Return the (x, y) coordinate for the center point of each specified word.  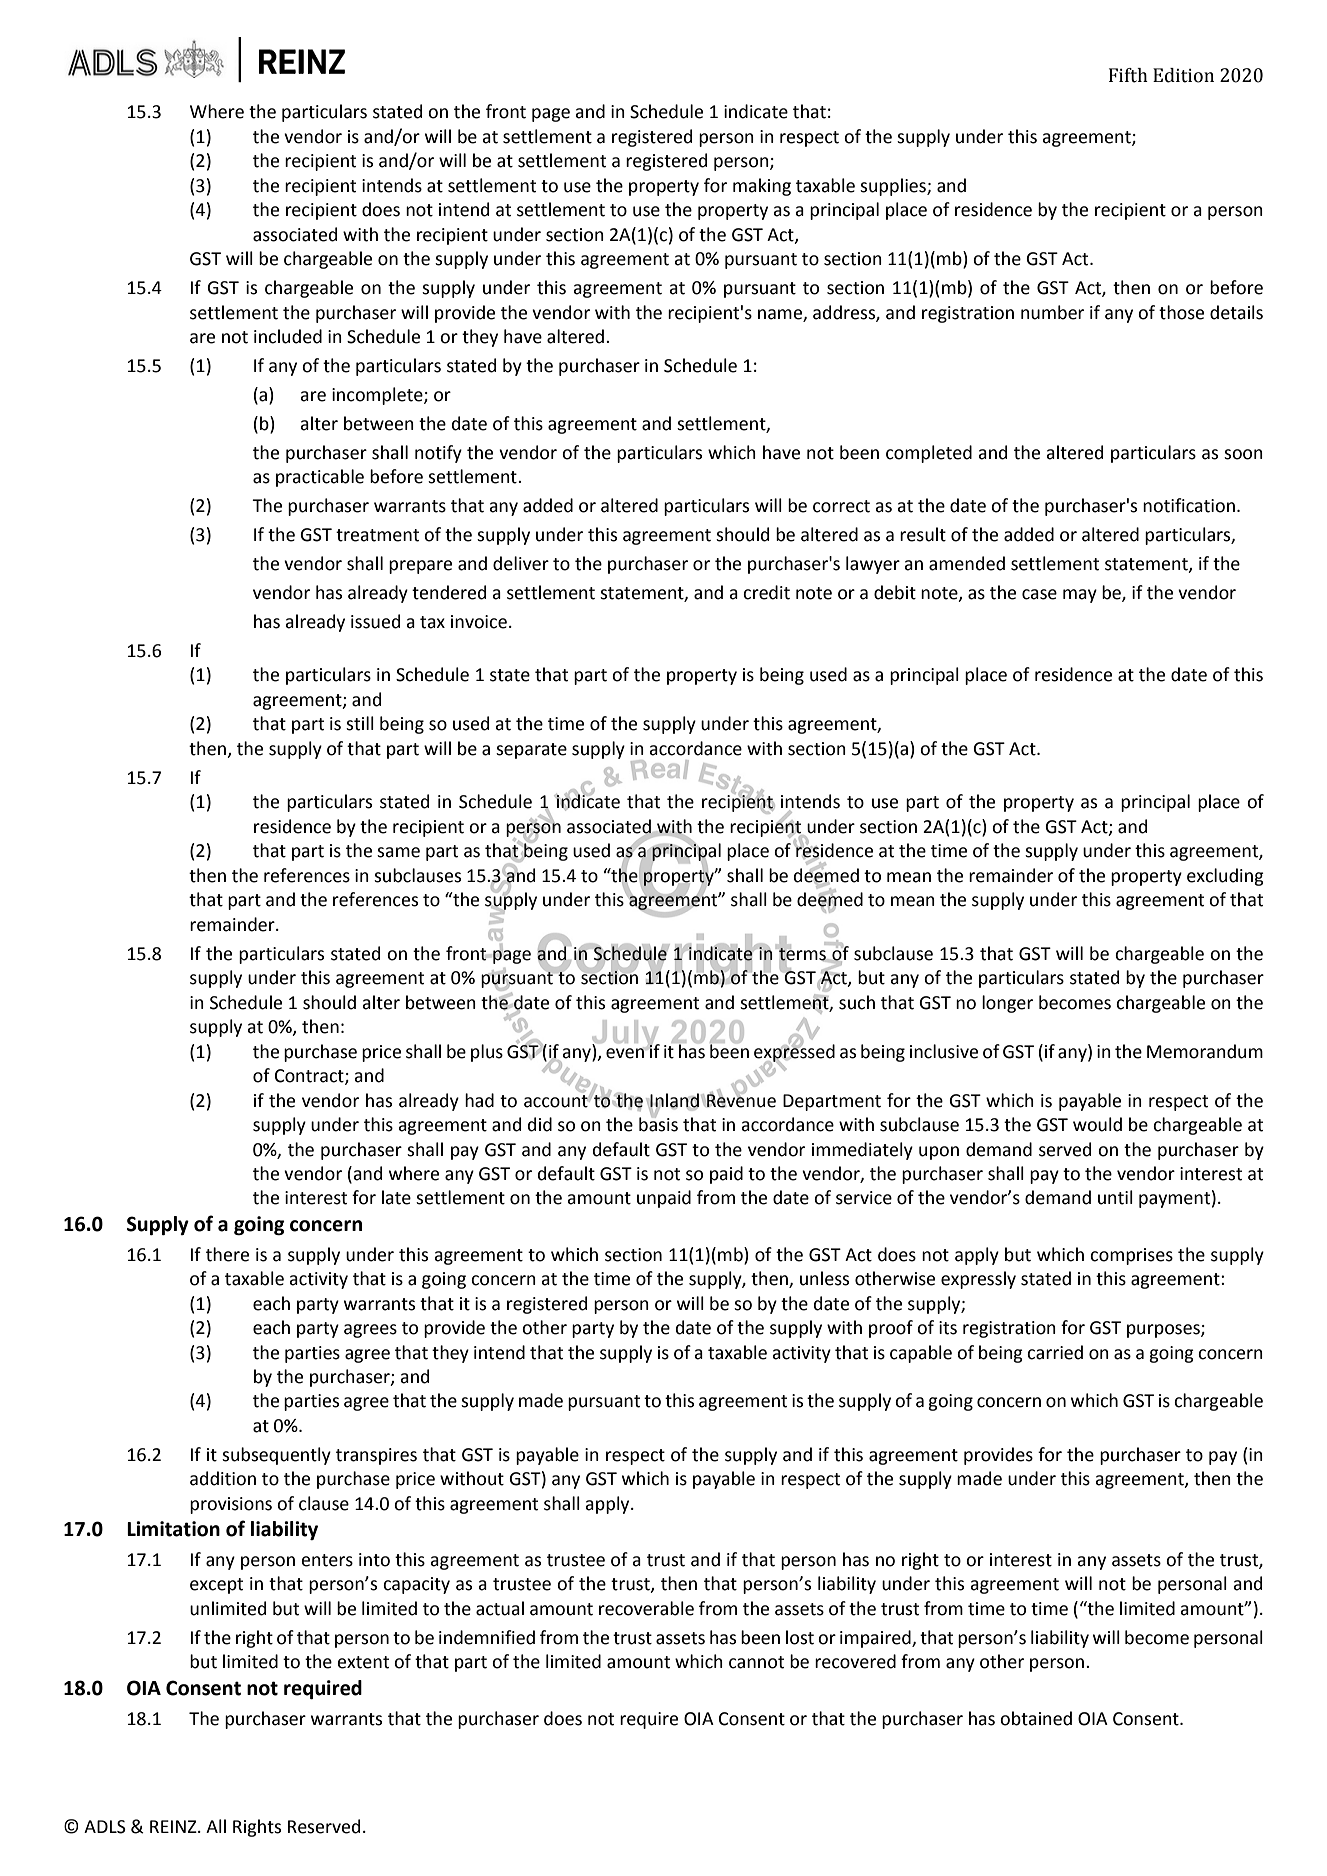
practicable (320, 478)
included (288, 336)
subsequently (276, 1456)
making (762, 187)
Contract (310, 1077)
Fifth (1128, 75)
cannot (756, 1662)
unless (824, 1278)
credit (766, 592)
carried (1055, 1352)
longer (1007, 1004)
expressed (794, 1053)
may (1080, 596)
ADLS (105, 1827)
